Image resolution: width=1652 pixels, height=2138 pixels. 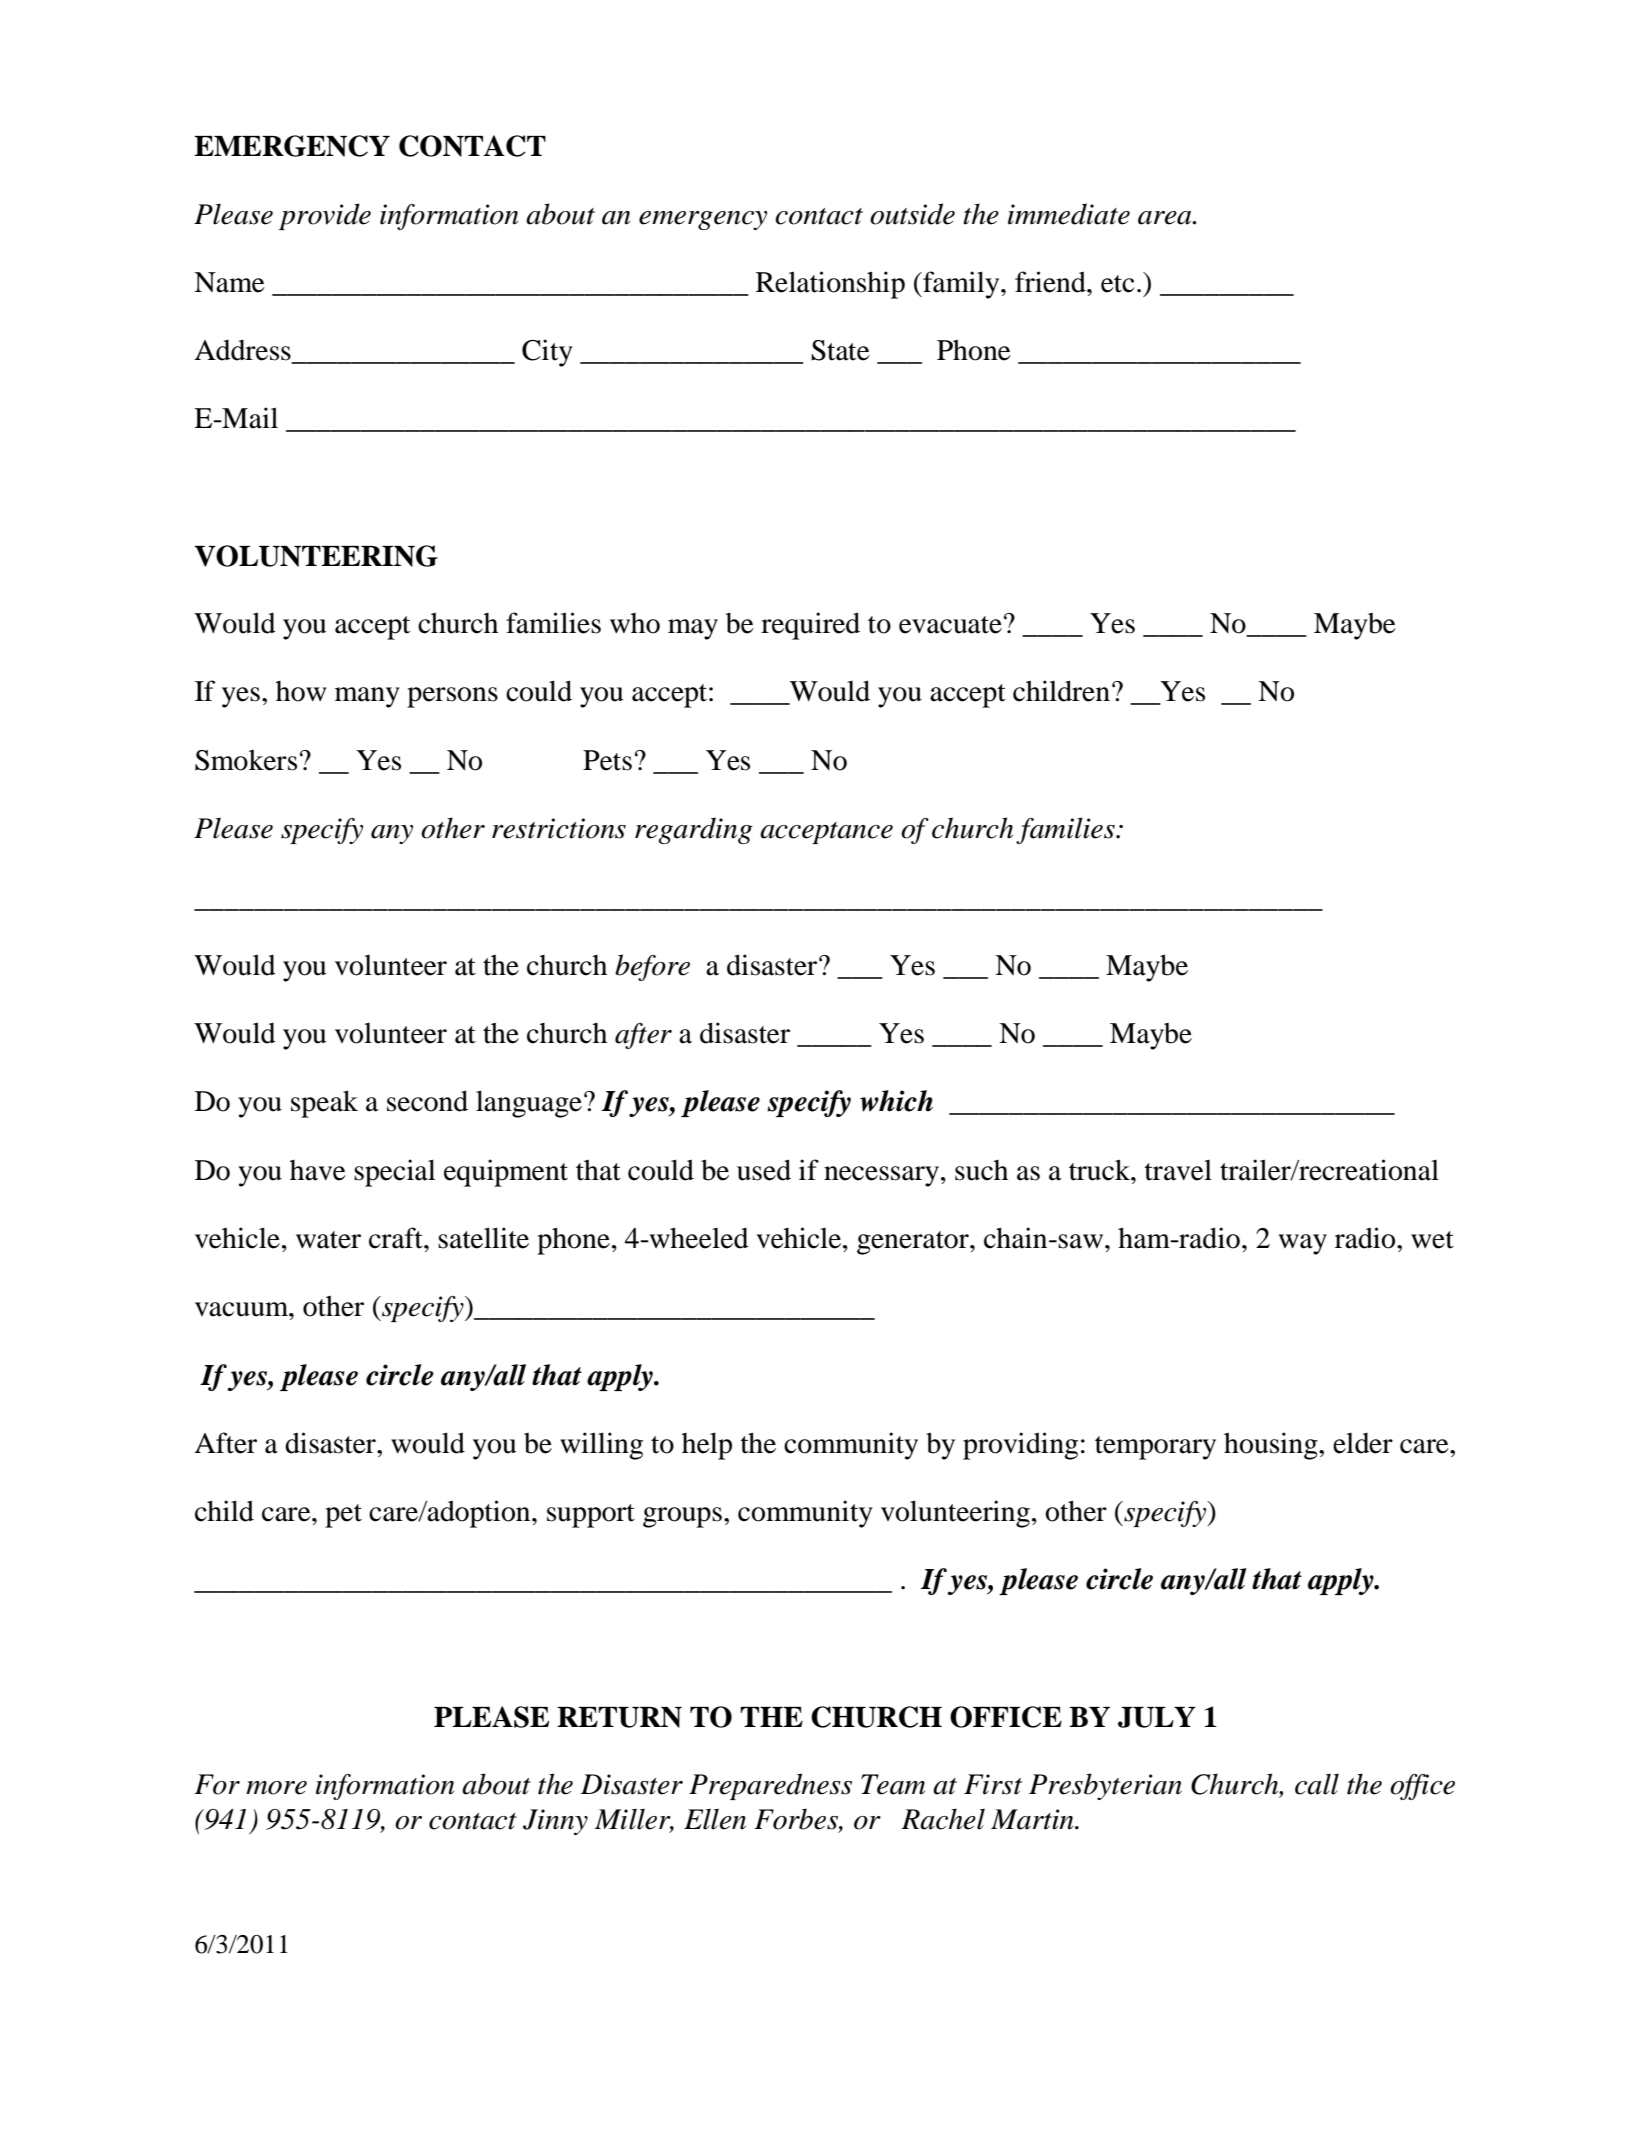 What do you see at coordinates (276, 1788) in the document?
I see `more` at bounding box center [276, 1788].
